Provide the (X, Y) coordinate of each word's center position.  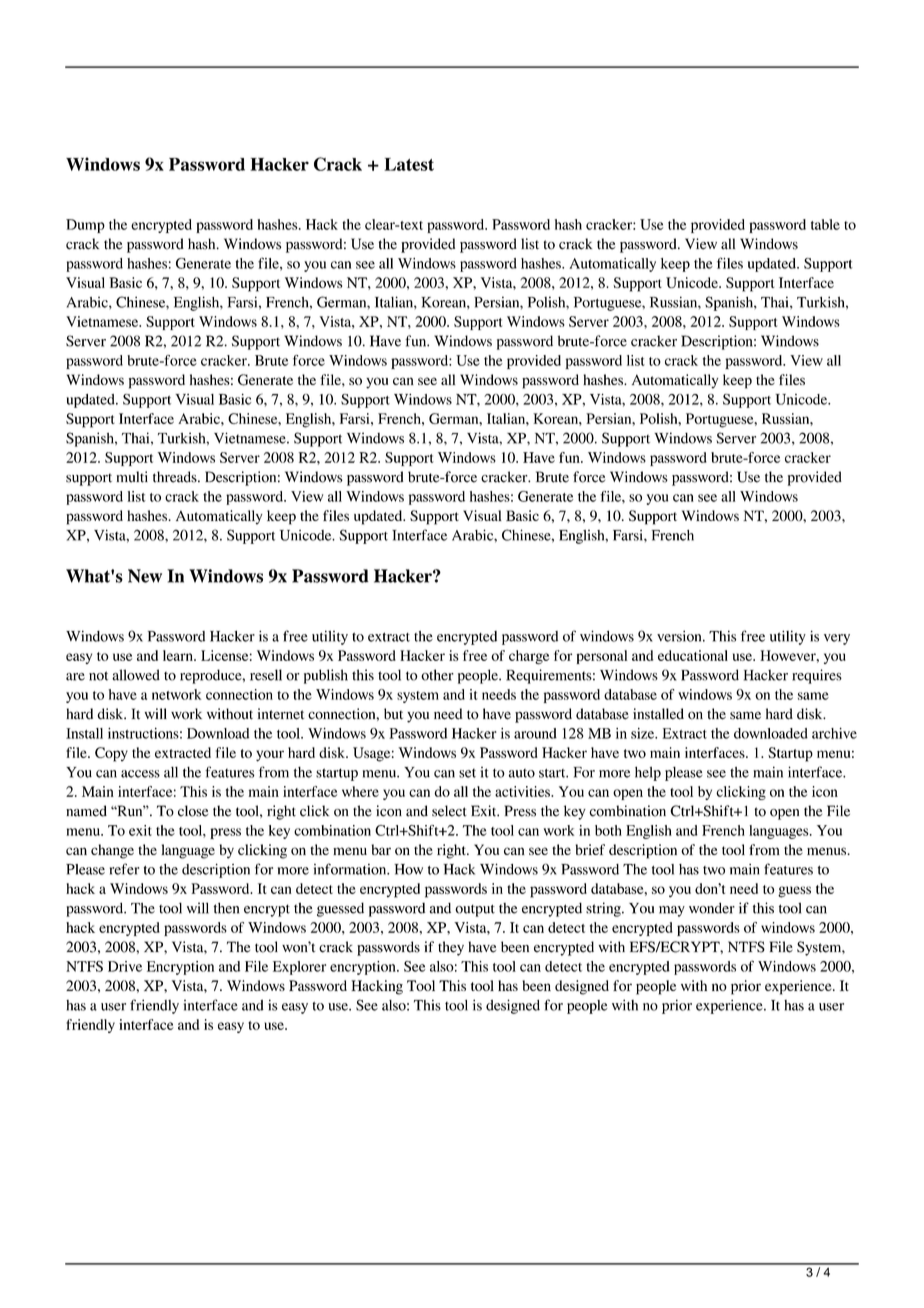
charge (529, 657)
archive (834, 733)
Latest (409, 164)
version (680, 636)
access (140, 774)
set (467, 773)
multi (132, 477)
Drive (125, 966)
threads (176, 477)
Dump (85, 226)
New (145, 576)
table (825, 224)
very (837, 639)
